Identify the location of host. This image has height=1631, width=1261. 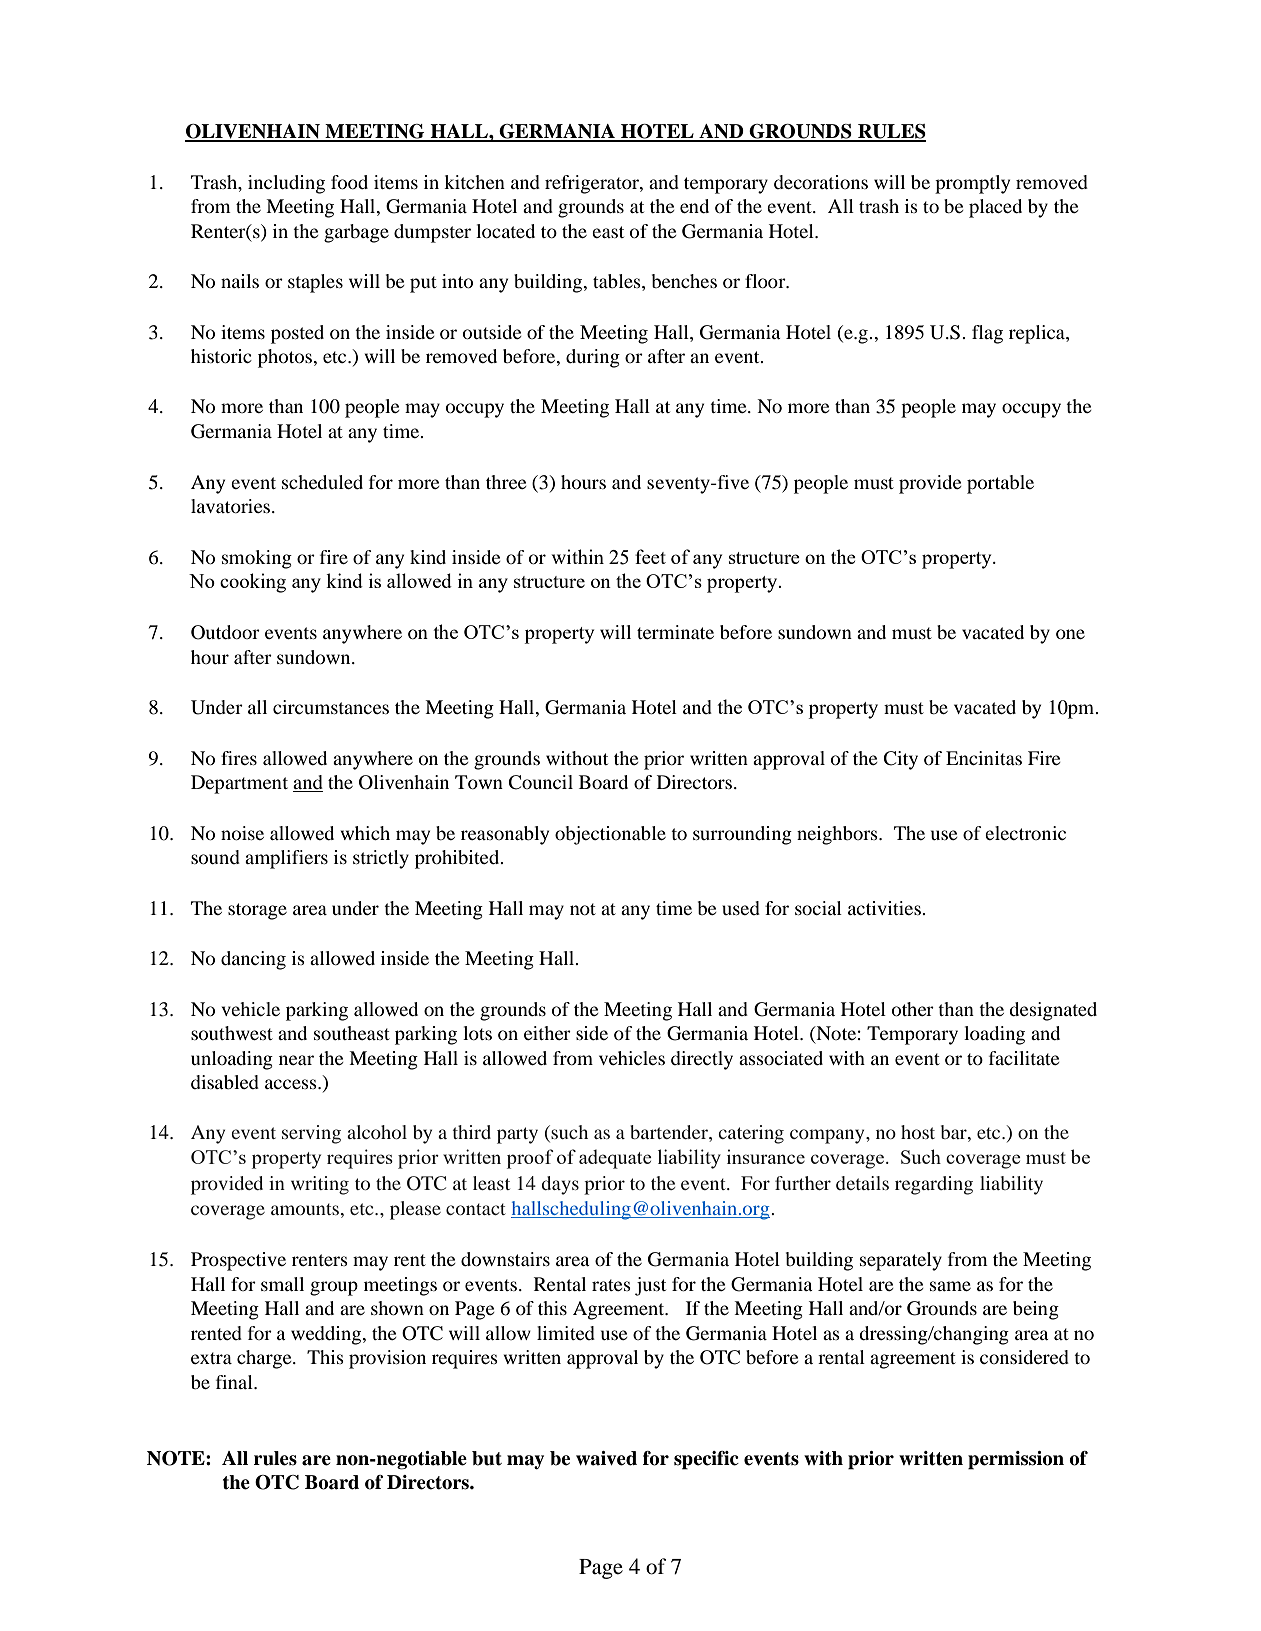
(918, 1132).
